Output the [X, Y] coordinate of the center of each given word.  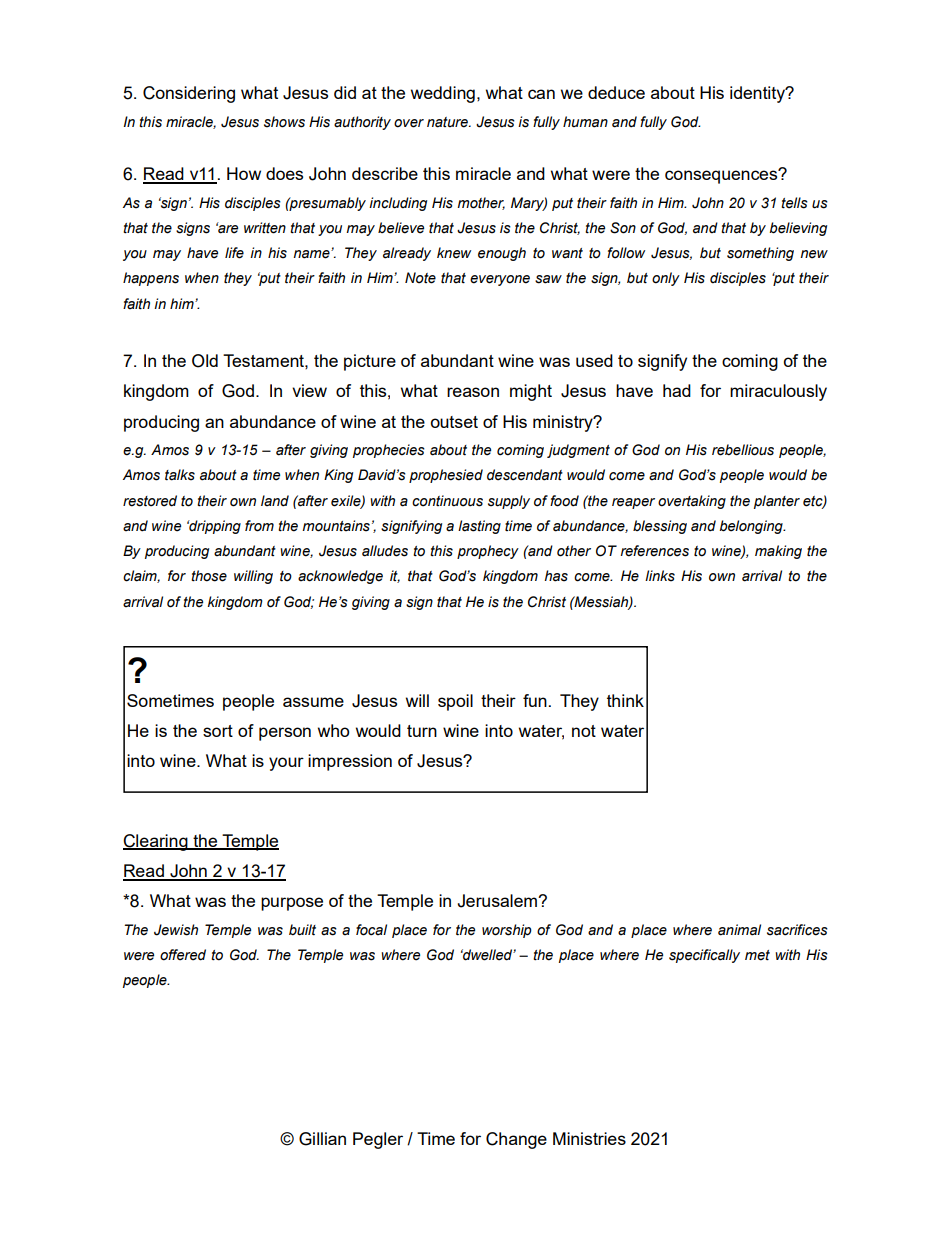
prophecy [488, 552]
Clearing [156, 842]
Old [205, 361]
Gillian [322, 1139]
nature [448, 122]
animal [739, 930]
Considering [189, 94]
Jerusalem [498, 901]
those [209, 576]
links [660, 576]
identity [758, 94]
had [677, 390]
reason [473, 392]
